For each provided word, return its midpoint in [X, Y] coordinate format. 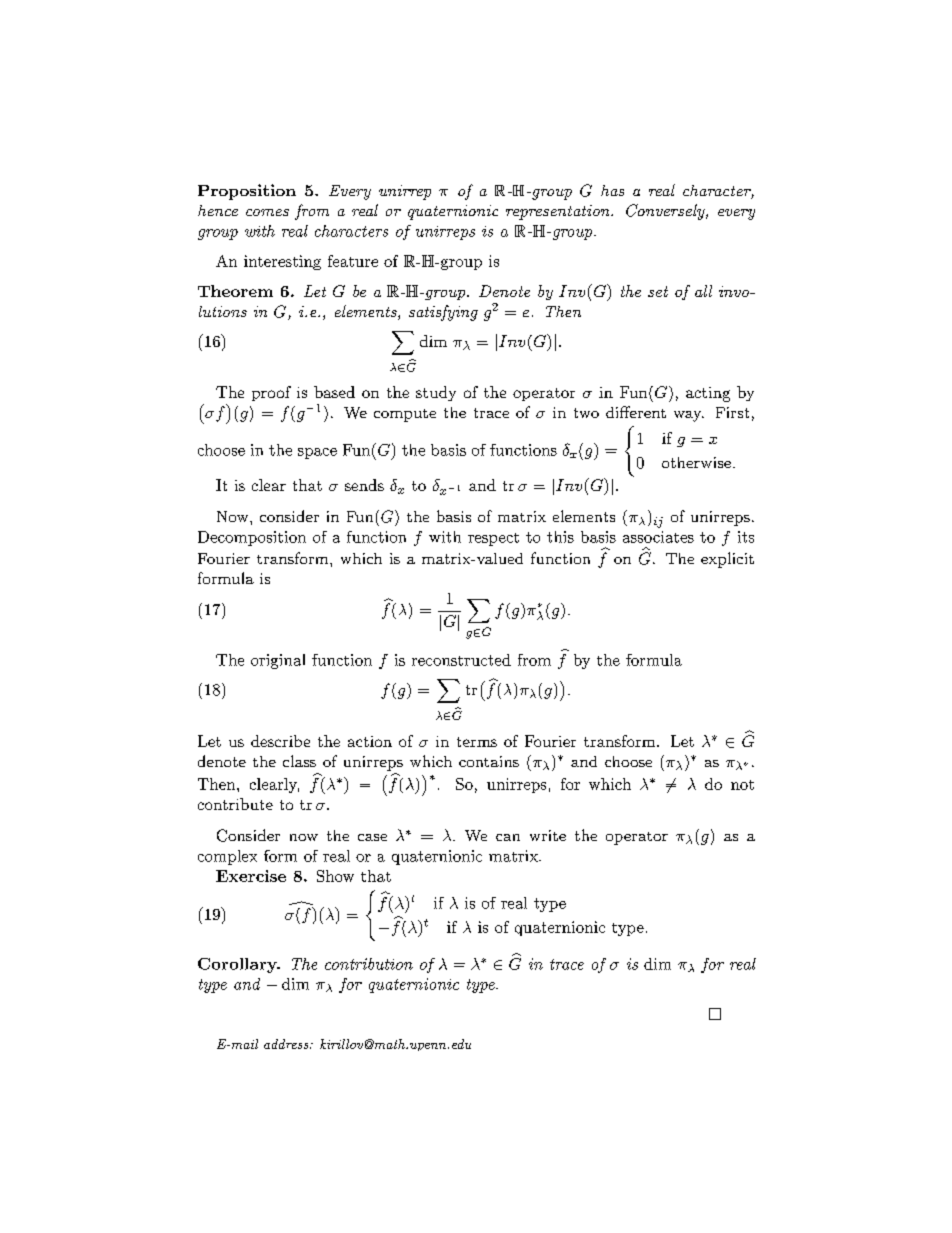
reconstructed [461, 660]
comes [267, 212]
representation [559, 212]
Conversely [666, 212]
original [278, 661]
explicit [727, 560]
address [287, 1044]
